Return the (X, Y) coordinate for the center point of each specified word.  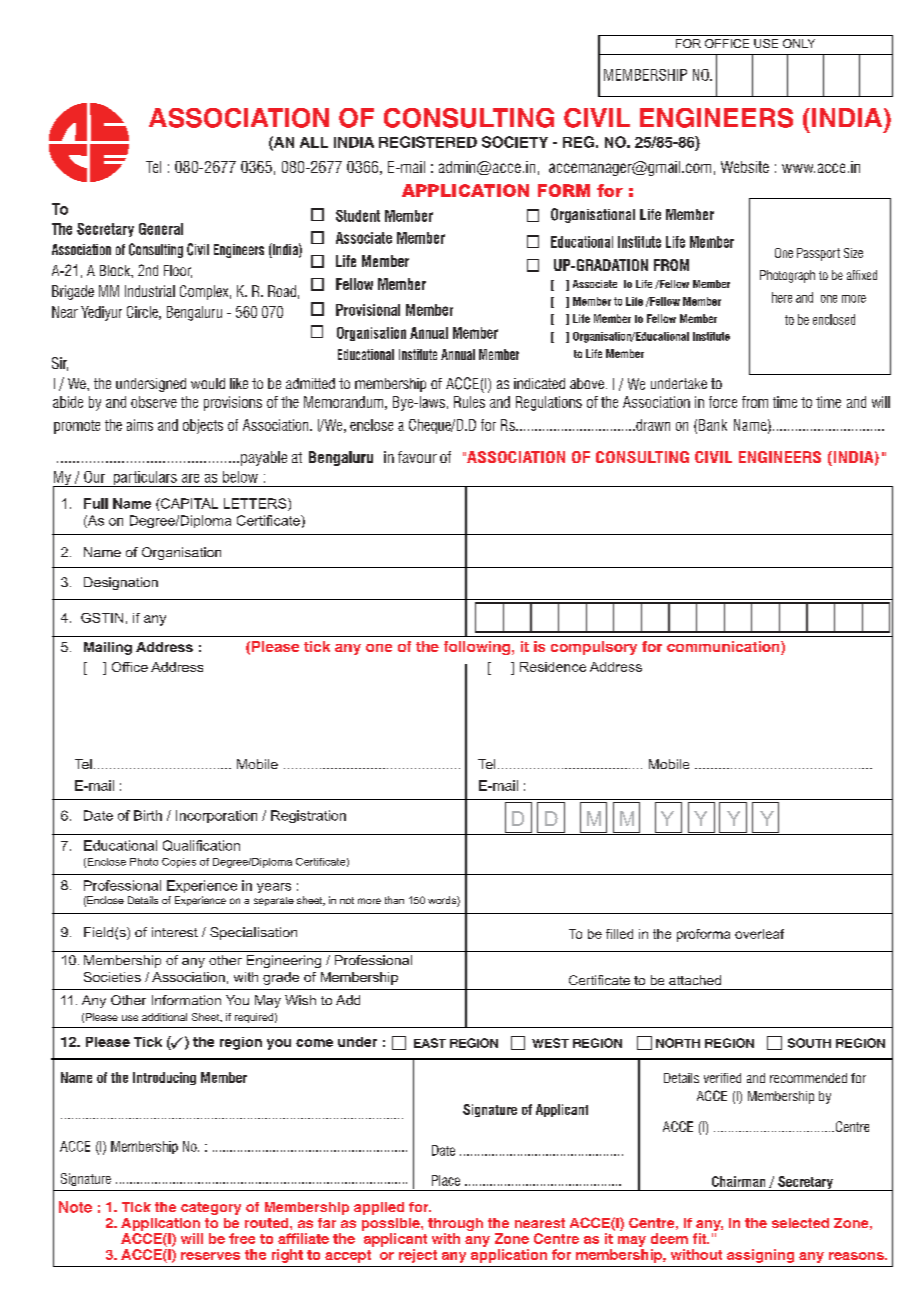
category (211, 1208)
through (455, 1224)
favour (417, 457)
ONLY (799, 43)
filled (619, 934)
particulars (145, 479)
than (394, 900)
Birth (148, 815)
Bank (713, 425)
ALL (314, 142)
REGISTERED (428, 142)
